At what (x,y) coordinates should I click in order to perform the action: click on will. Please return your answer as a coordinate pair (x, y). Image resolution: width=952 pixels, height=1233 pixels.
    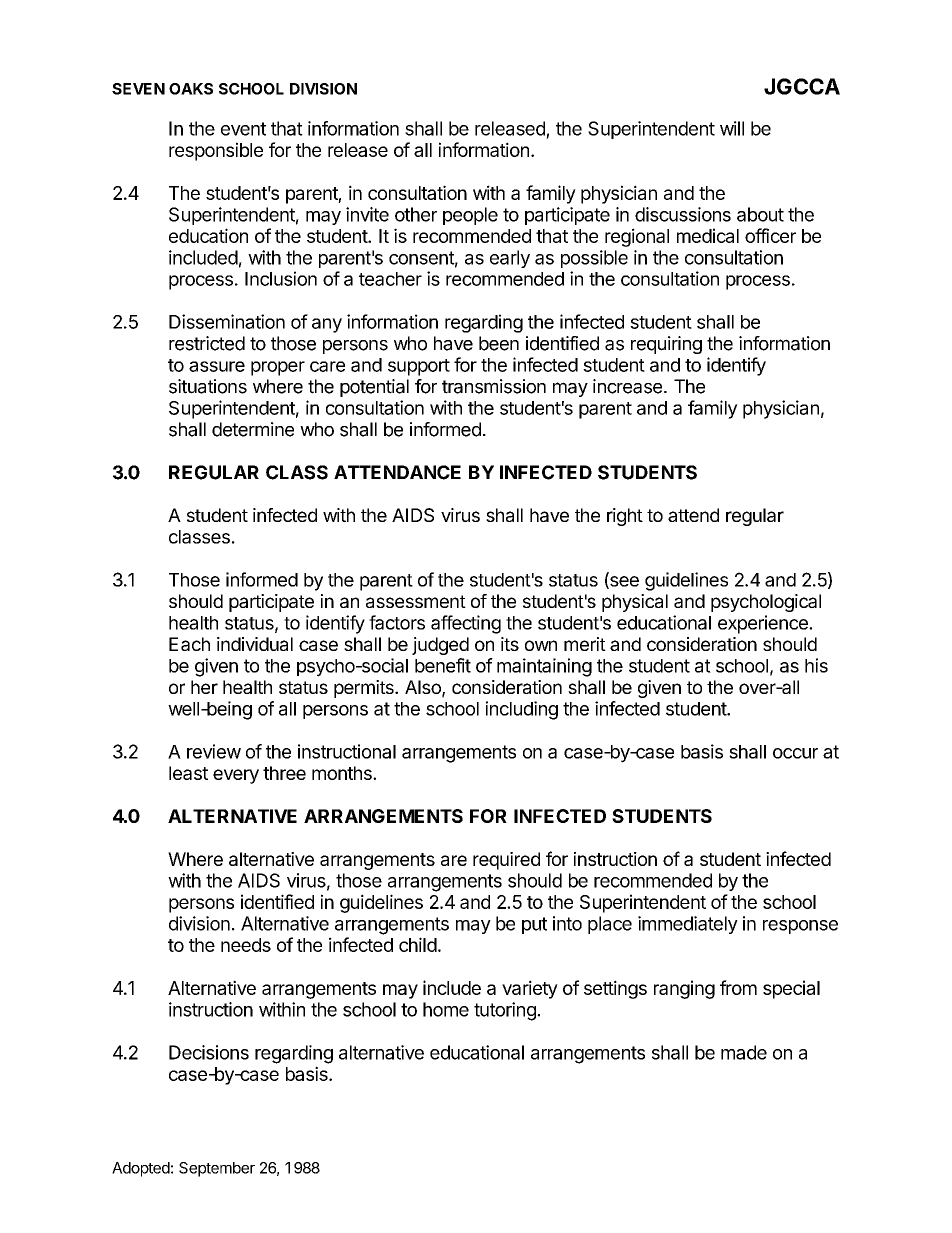
    Looking at the image, I should click on (732, 128).
